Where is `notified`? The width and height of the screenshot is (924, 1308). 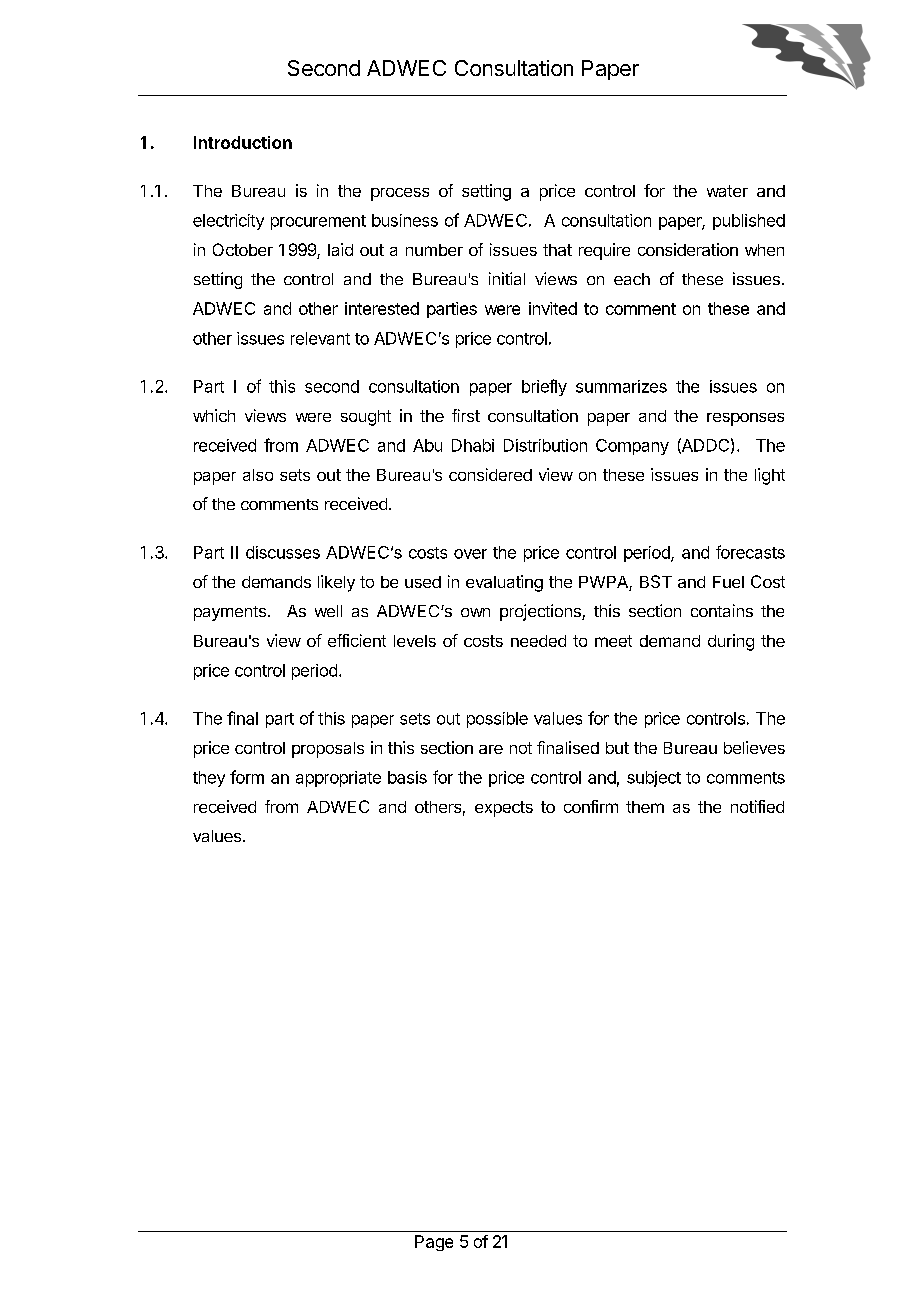 notified is located at coordinates (757, 806).
